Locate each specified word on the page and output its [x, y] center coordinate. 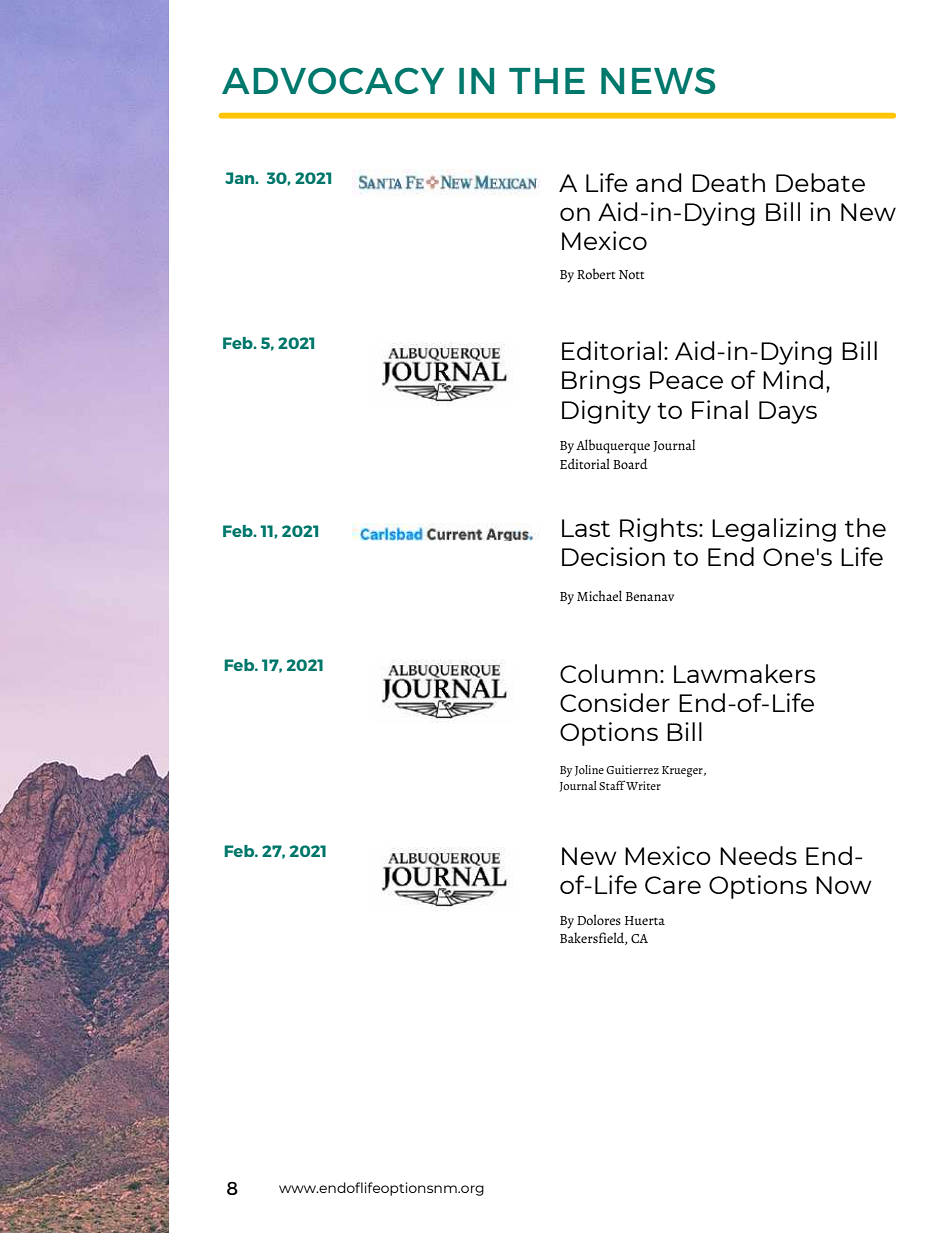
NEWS [658, 80]
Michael [599, 595]
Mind [793, 379]
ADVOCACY [333, 80]
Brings [601, 382]
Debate [820, 182]
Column [609, 673]
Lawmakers [744, 673]
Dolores [599, 919]
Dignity [606, 412]
